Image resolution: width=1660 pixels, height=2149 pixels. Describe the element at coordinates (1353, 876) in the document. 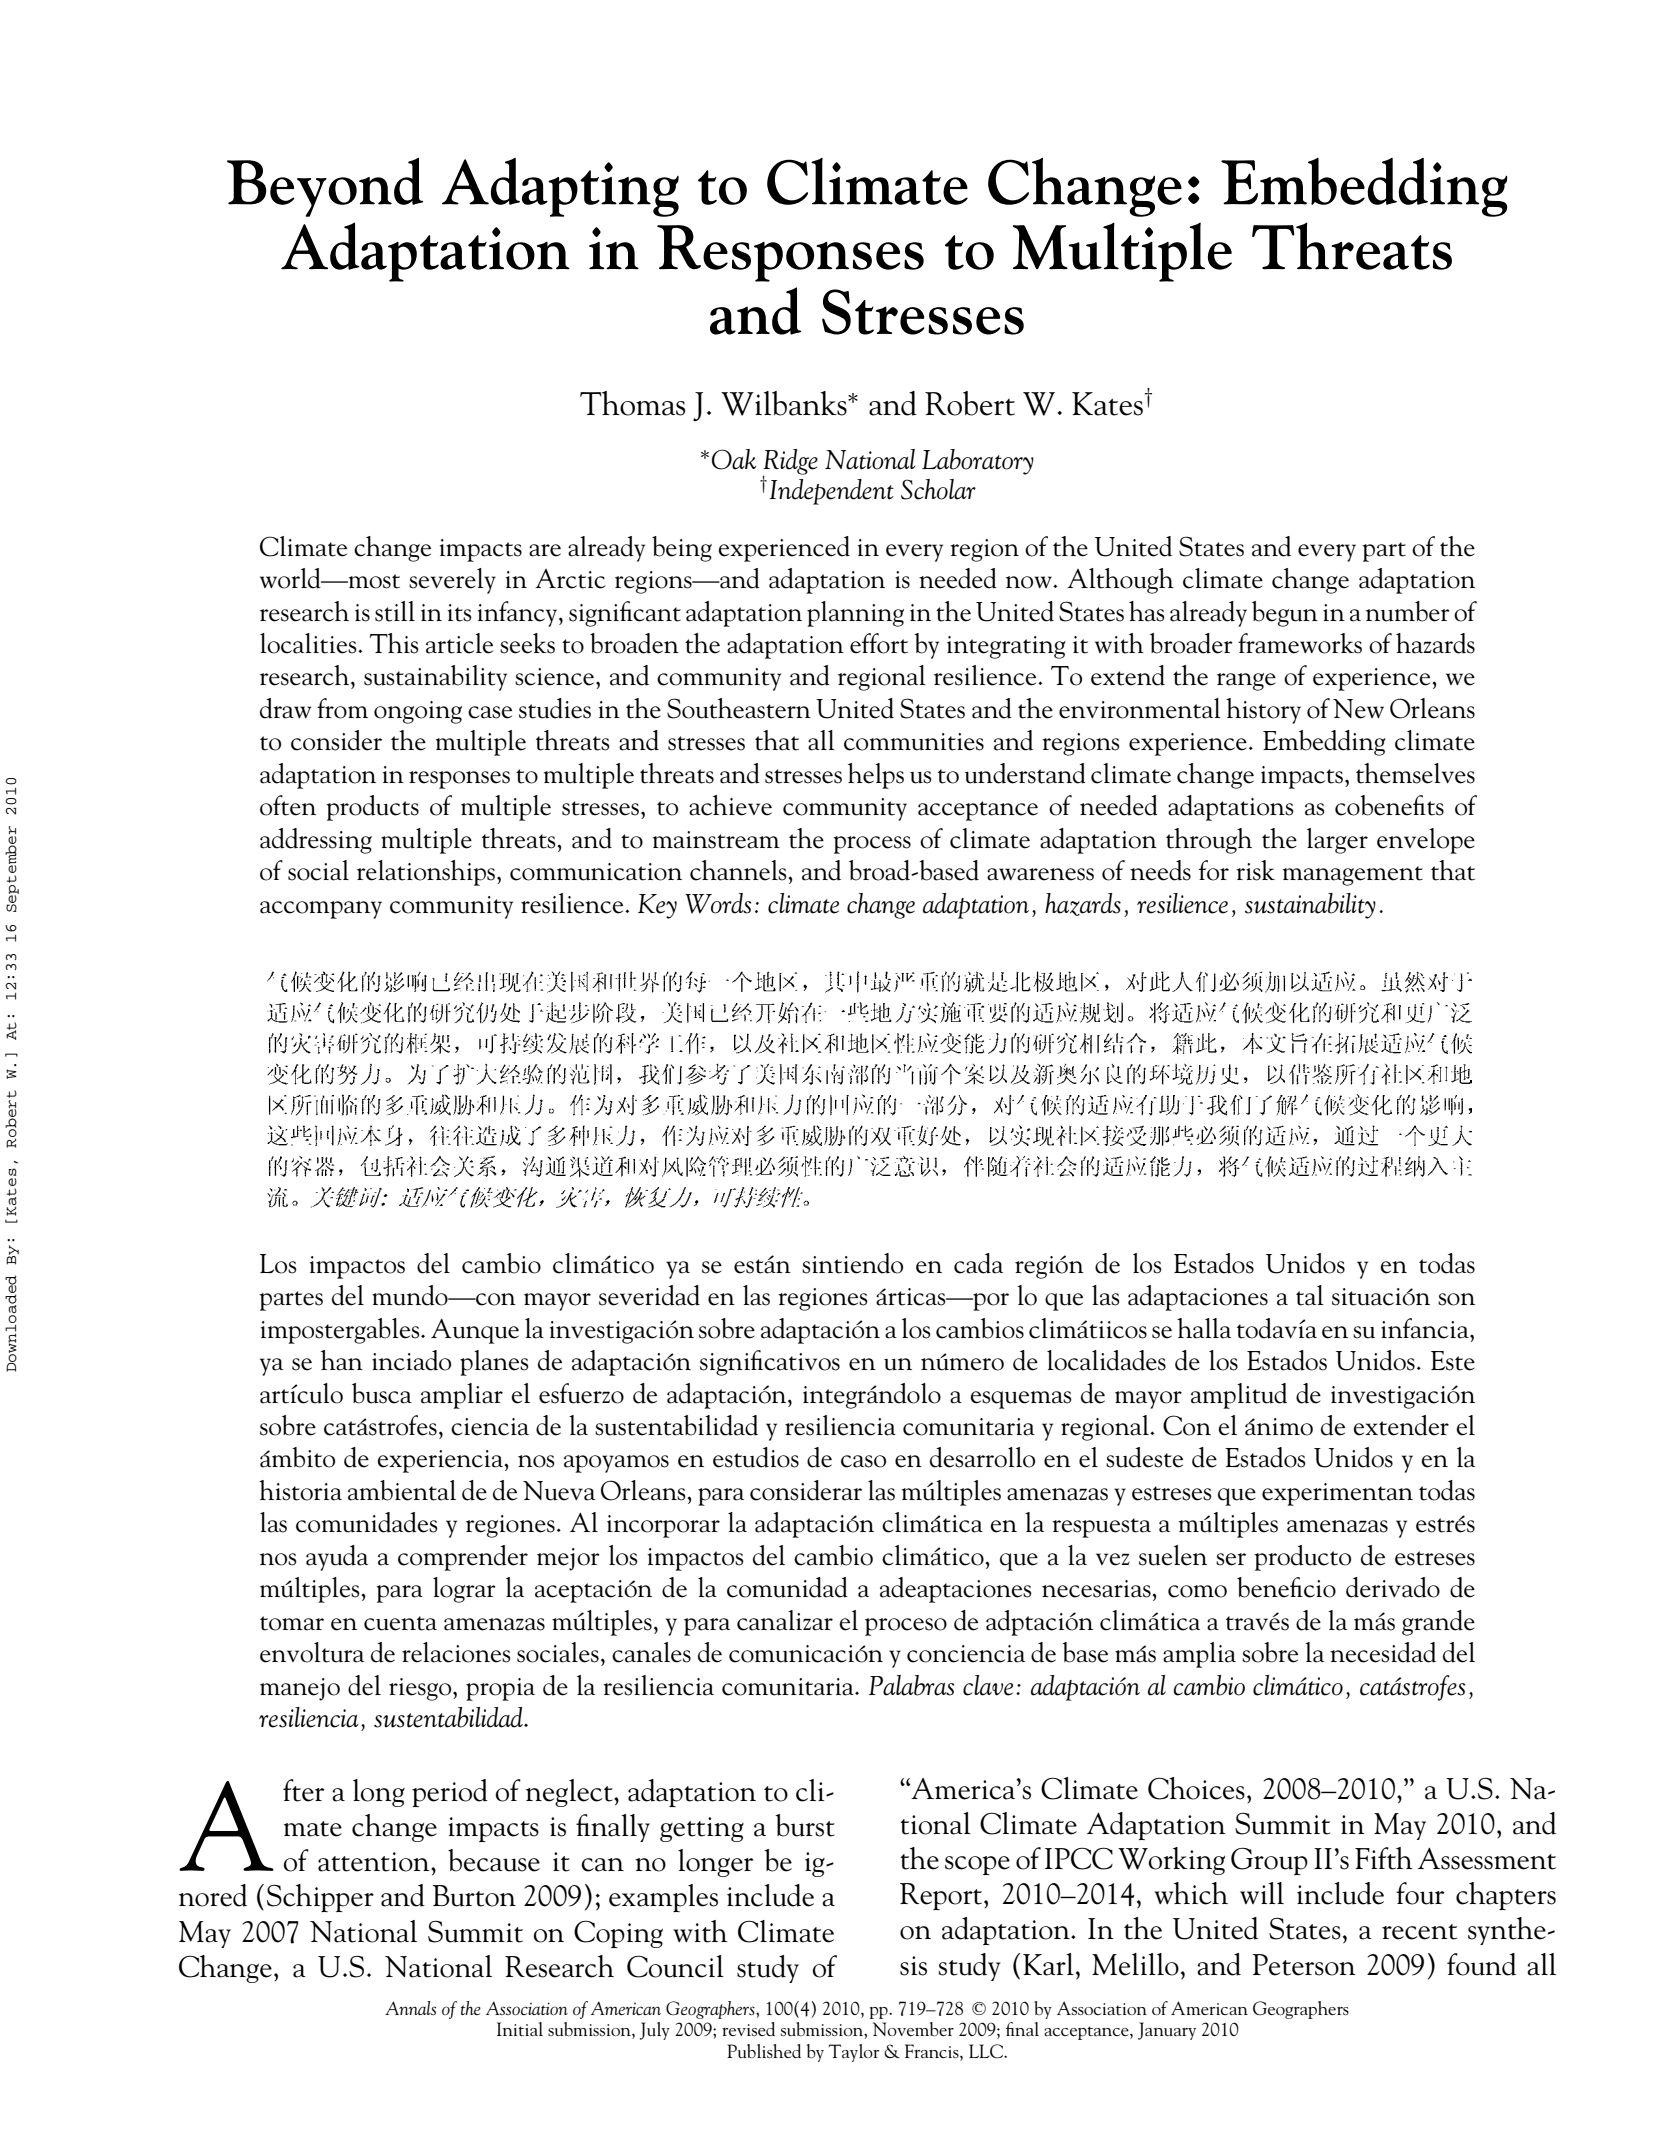

I see `management` at that location.
